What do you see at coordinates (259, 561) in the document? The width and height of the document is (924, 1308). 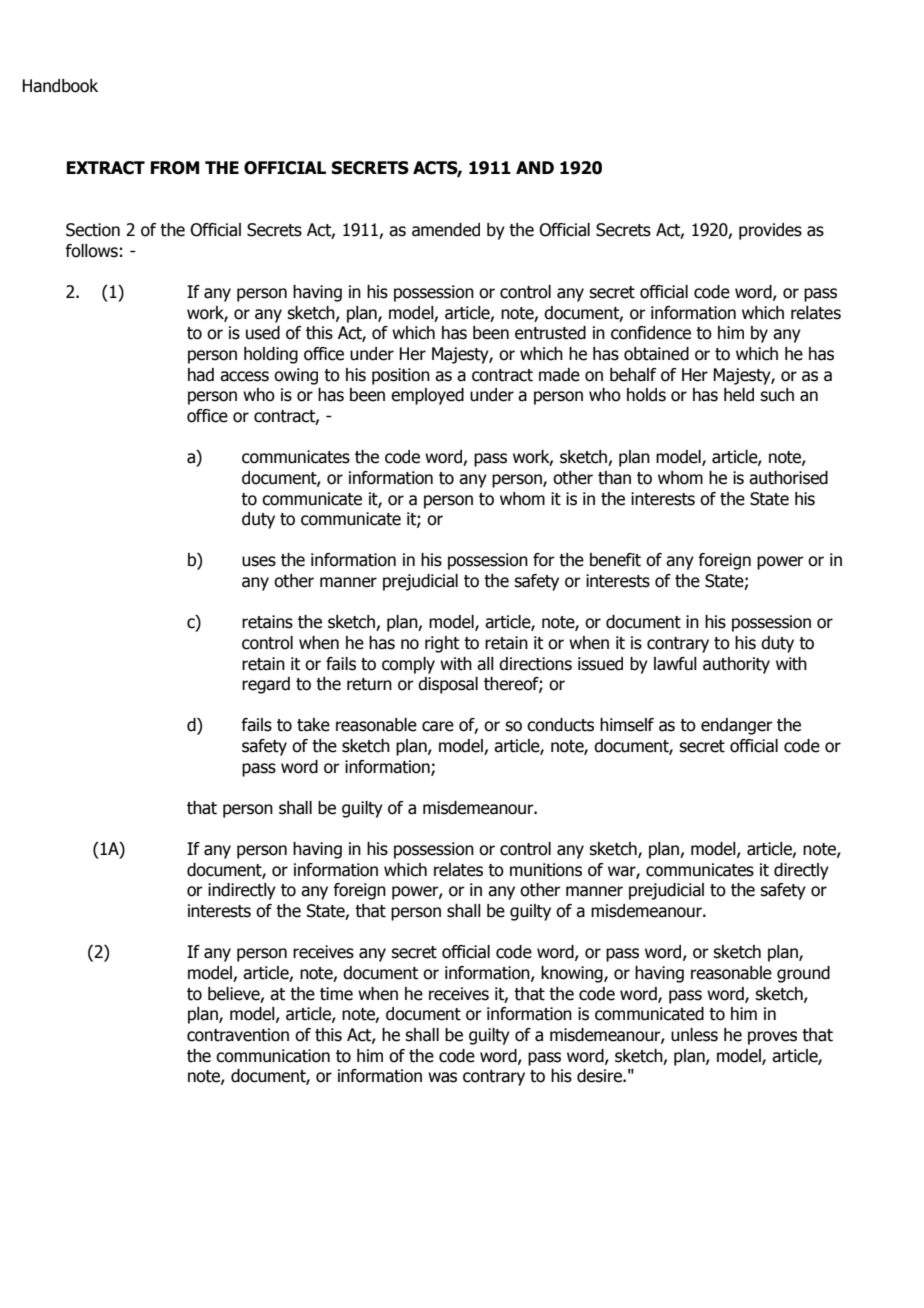 I see `uses` at bounding box center [259, 561].
